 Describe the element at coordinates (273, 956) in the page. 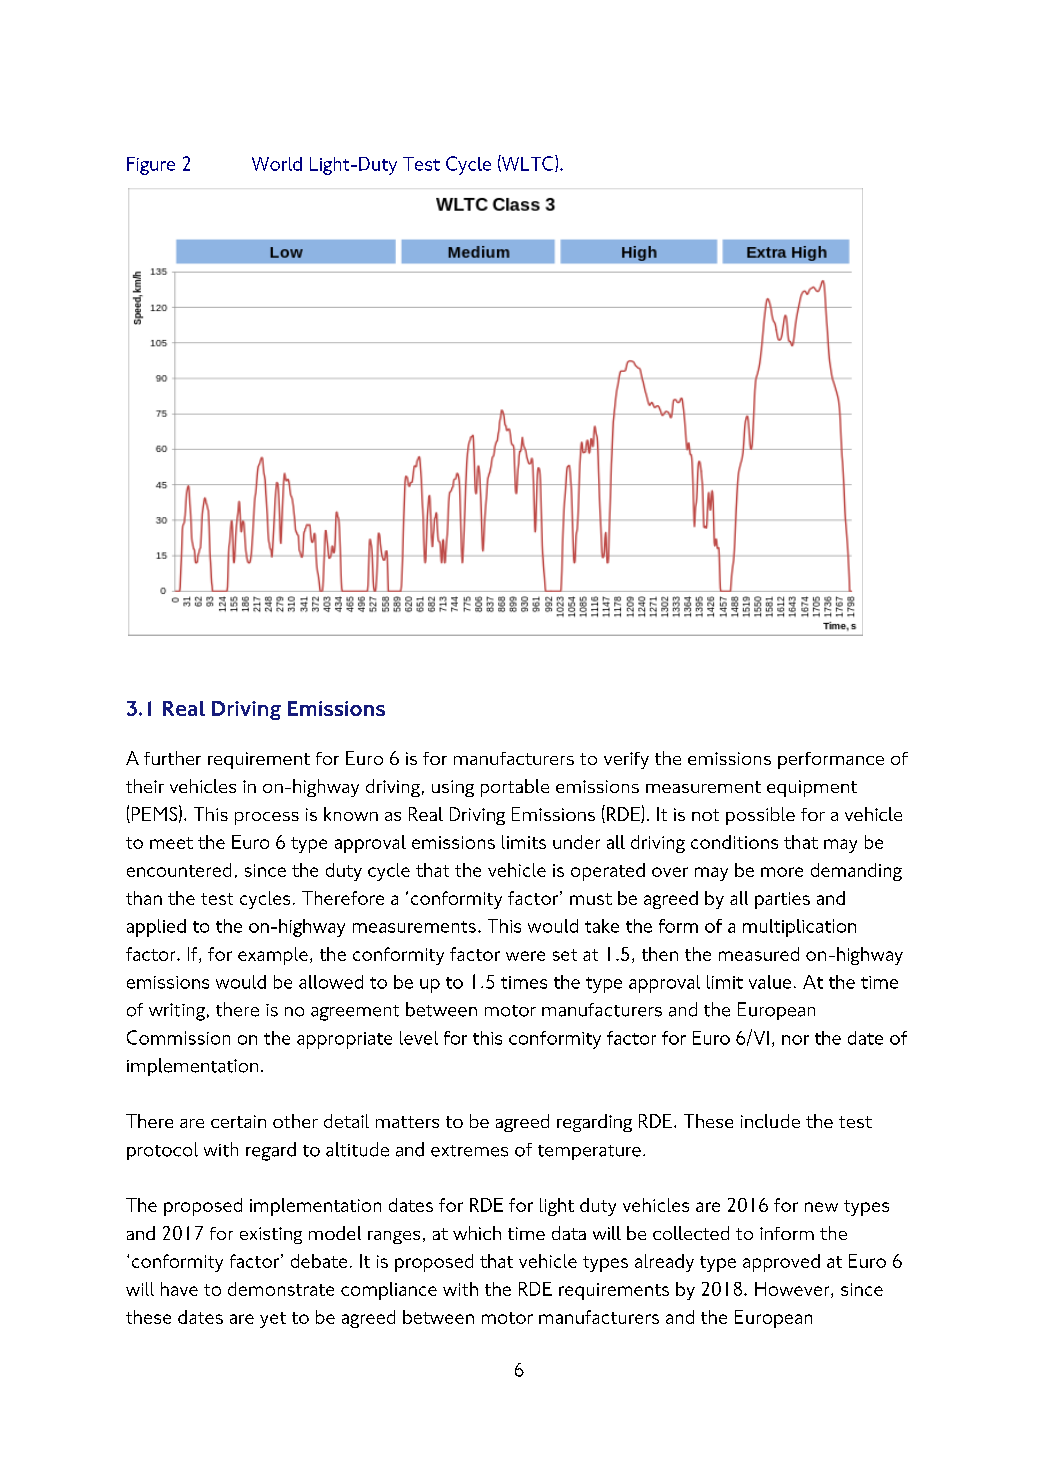

I see `example` at that location.
